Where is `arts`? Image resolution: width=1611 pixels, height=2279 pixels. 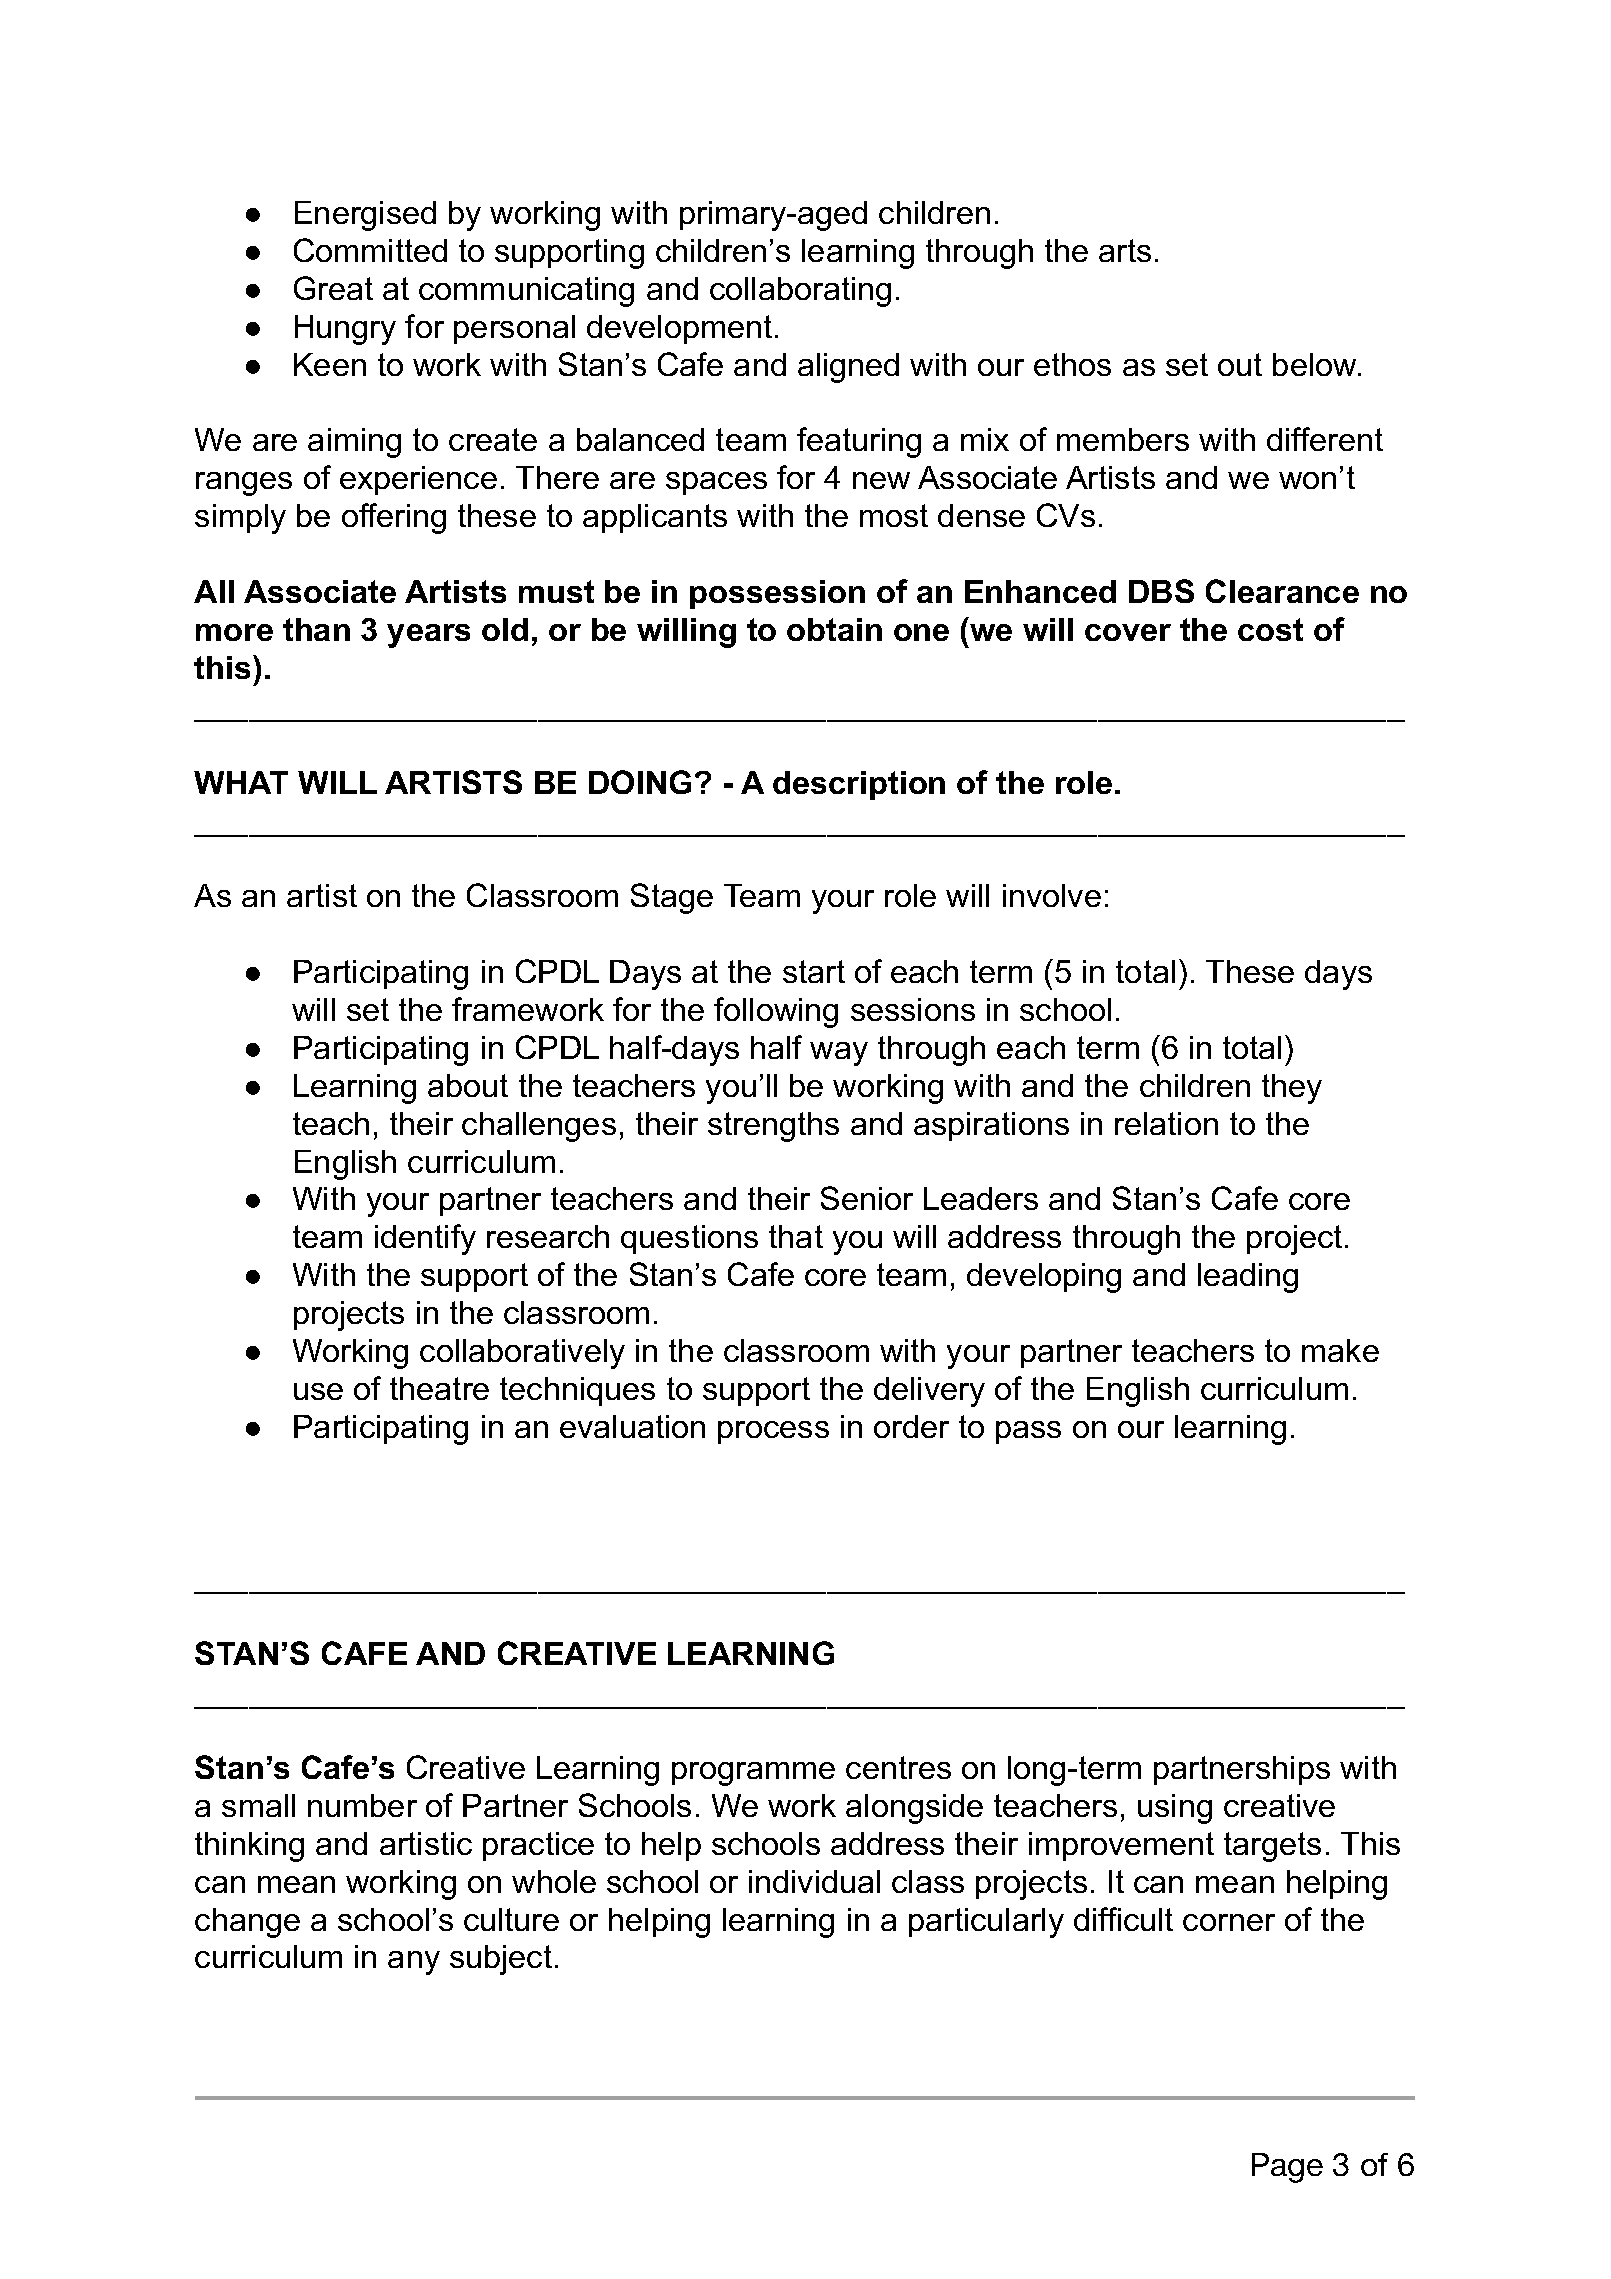 arts is located at coordinates (1125, 250).
